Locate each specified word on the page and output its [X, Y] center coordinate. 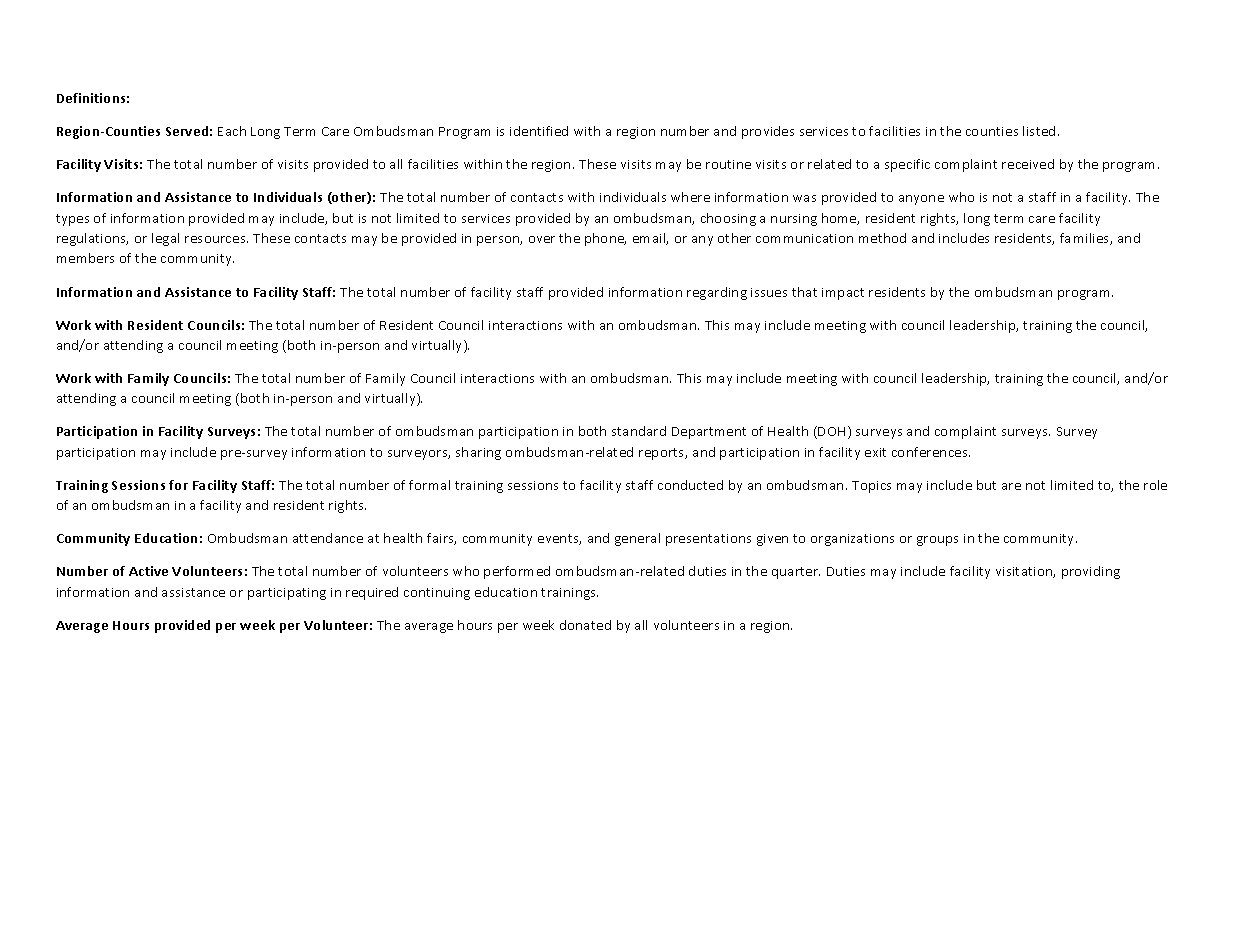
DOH [833, 432]
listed [1039, 131]
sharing [478, 453]
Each [232, 131]
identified [539, 131]
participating [287, 594]
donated [585, 625]
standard [639, 431]
